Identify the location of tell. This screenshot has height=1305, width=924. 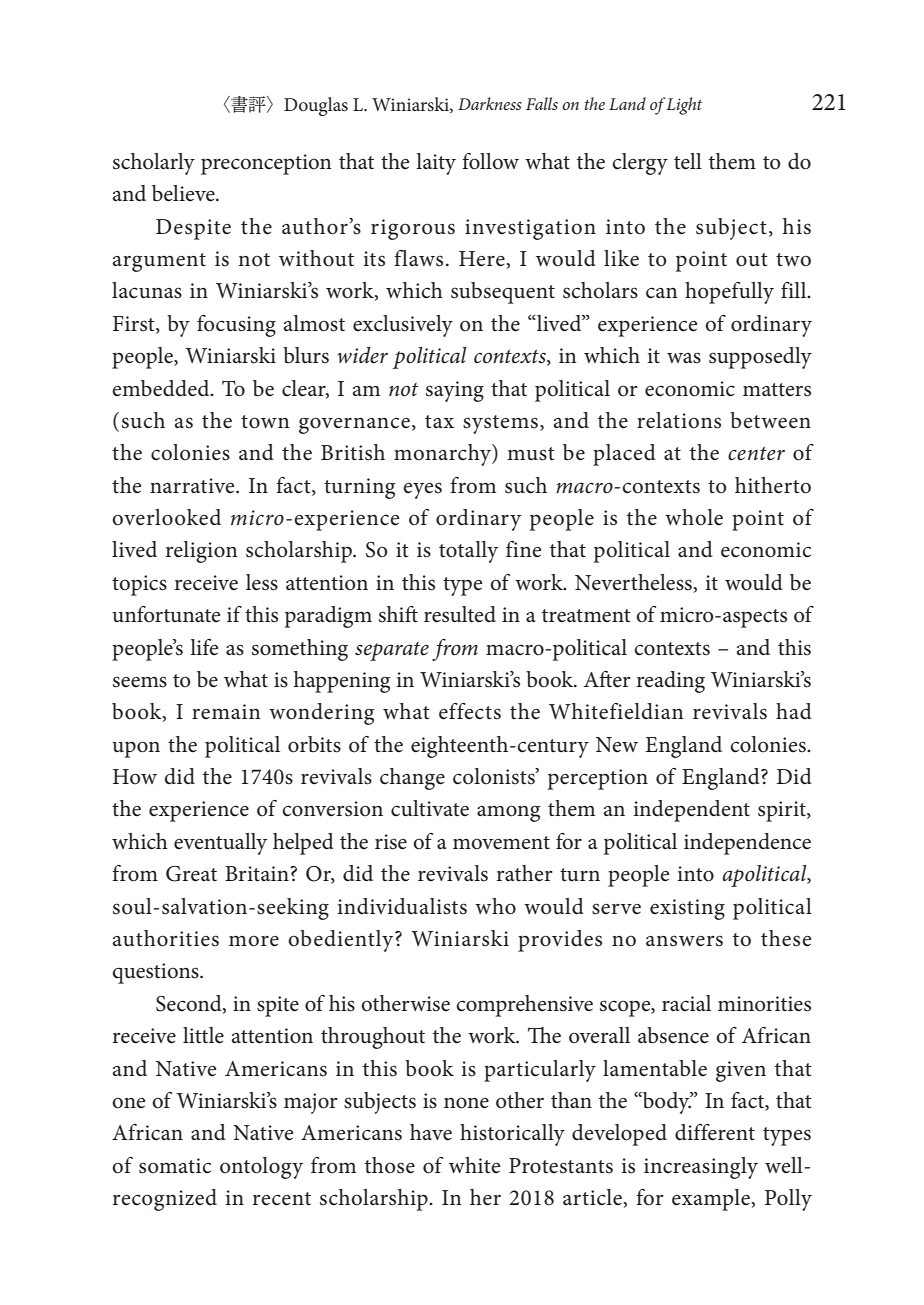
(688, 161).
